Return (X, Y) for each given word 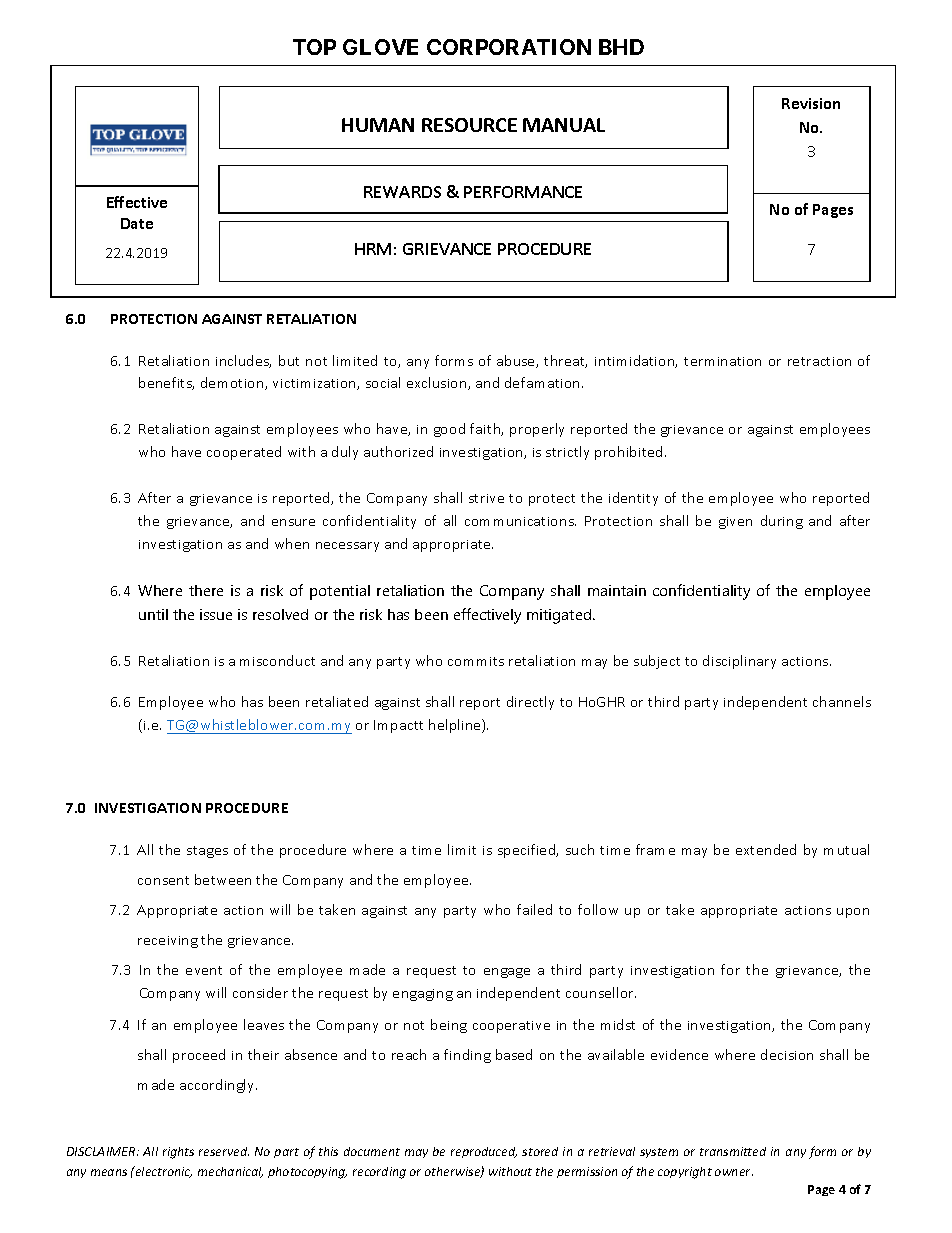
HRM (373, 249)
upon (853, 913)
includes (243, 361)
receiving (168, 942)
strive (486, 498)
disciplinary (739, 662)
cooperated (244, 453)
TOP (314, 47)
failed (534, 909)
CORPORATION (509, 47)
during (782, 522)
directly (530, 703)
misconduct (277, 660)
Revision (811, 103)
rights (178, 1153)
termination (722, 361)
